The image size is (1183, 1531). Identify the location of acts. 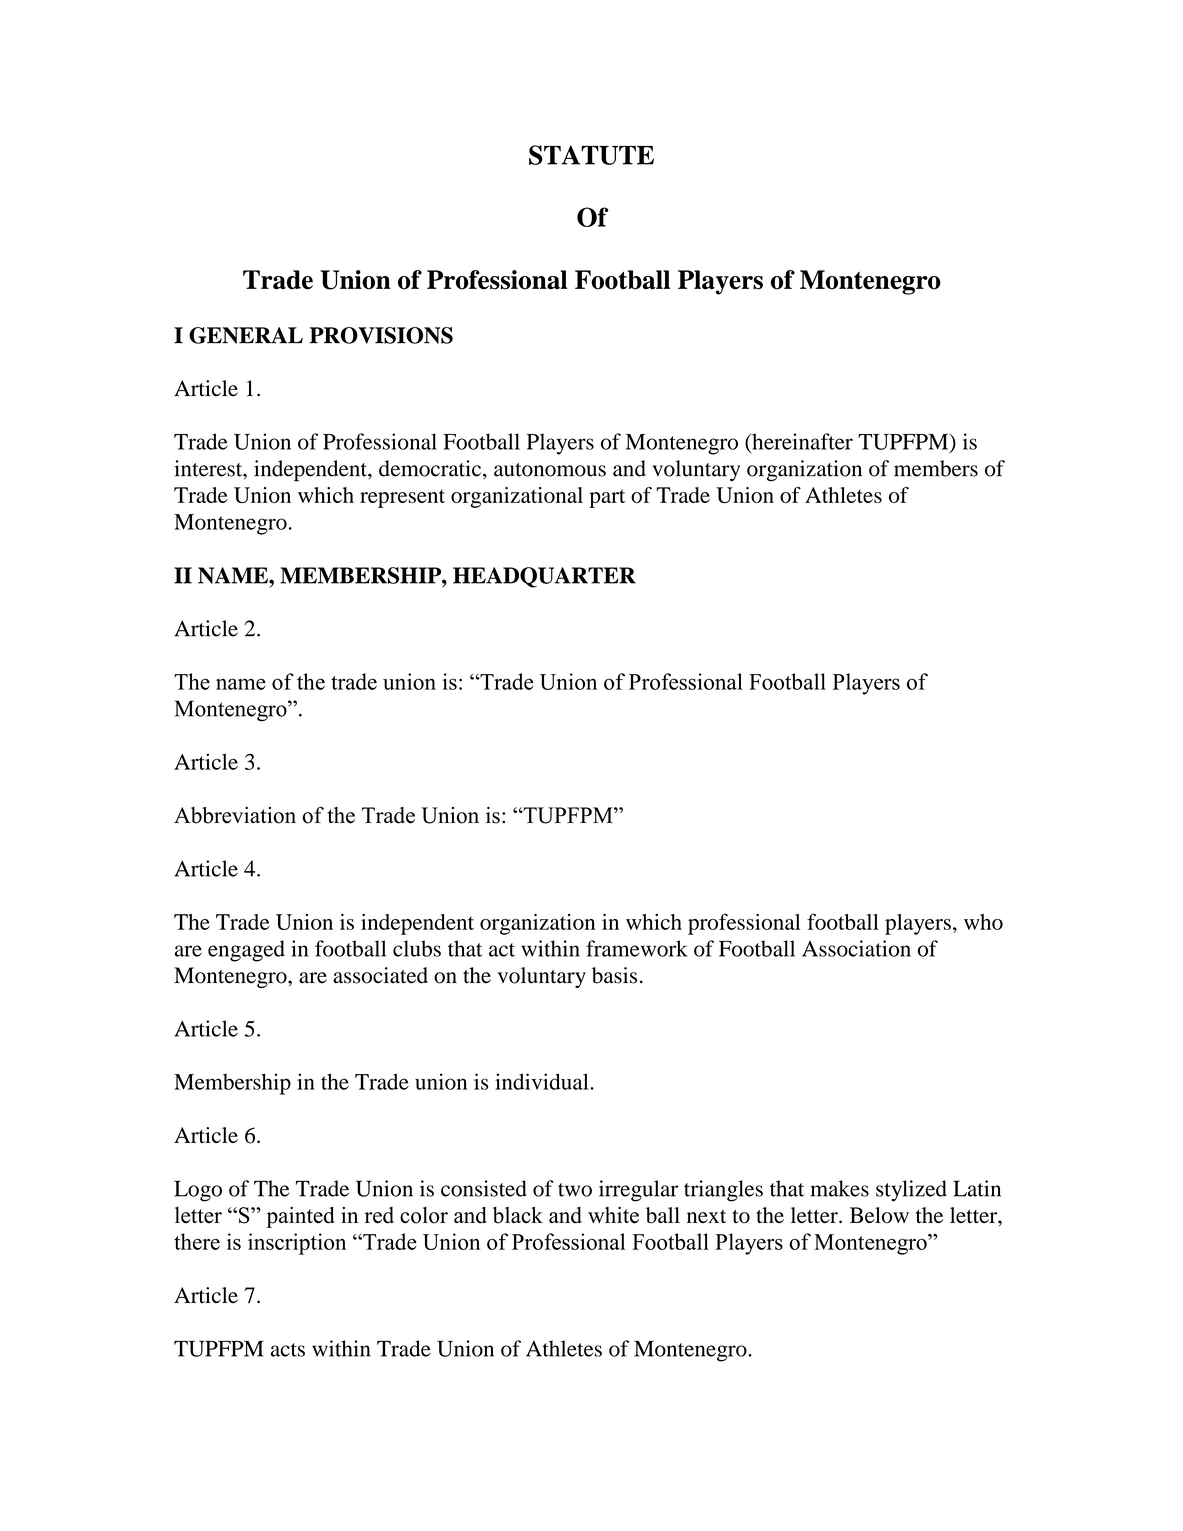
(288, 1350).
